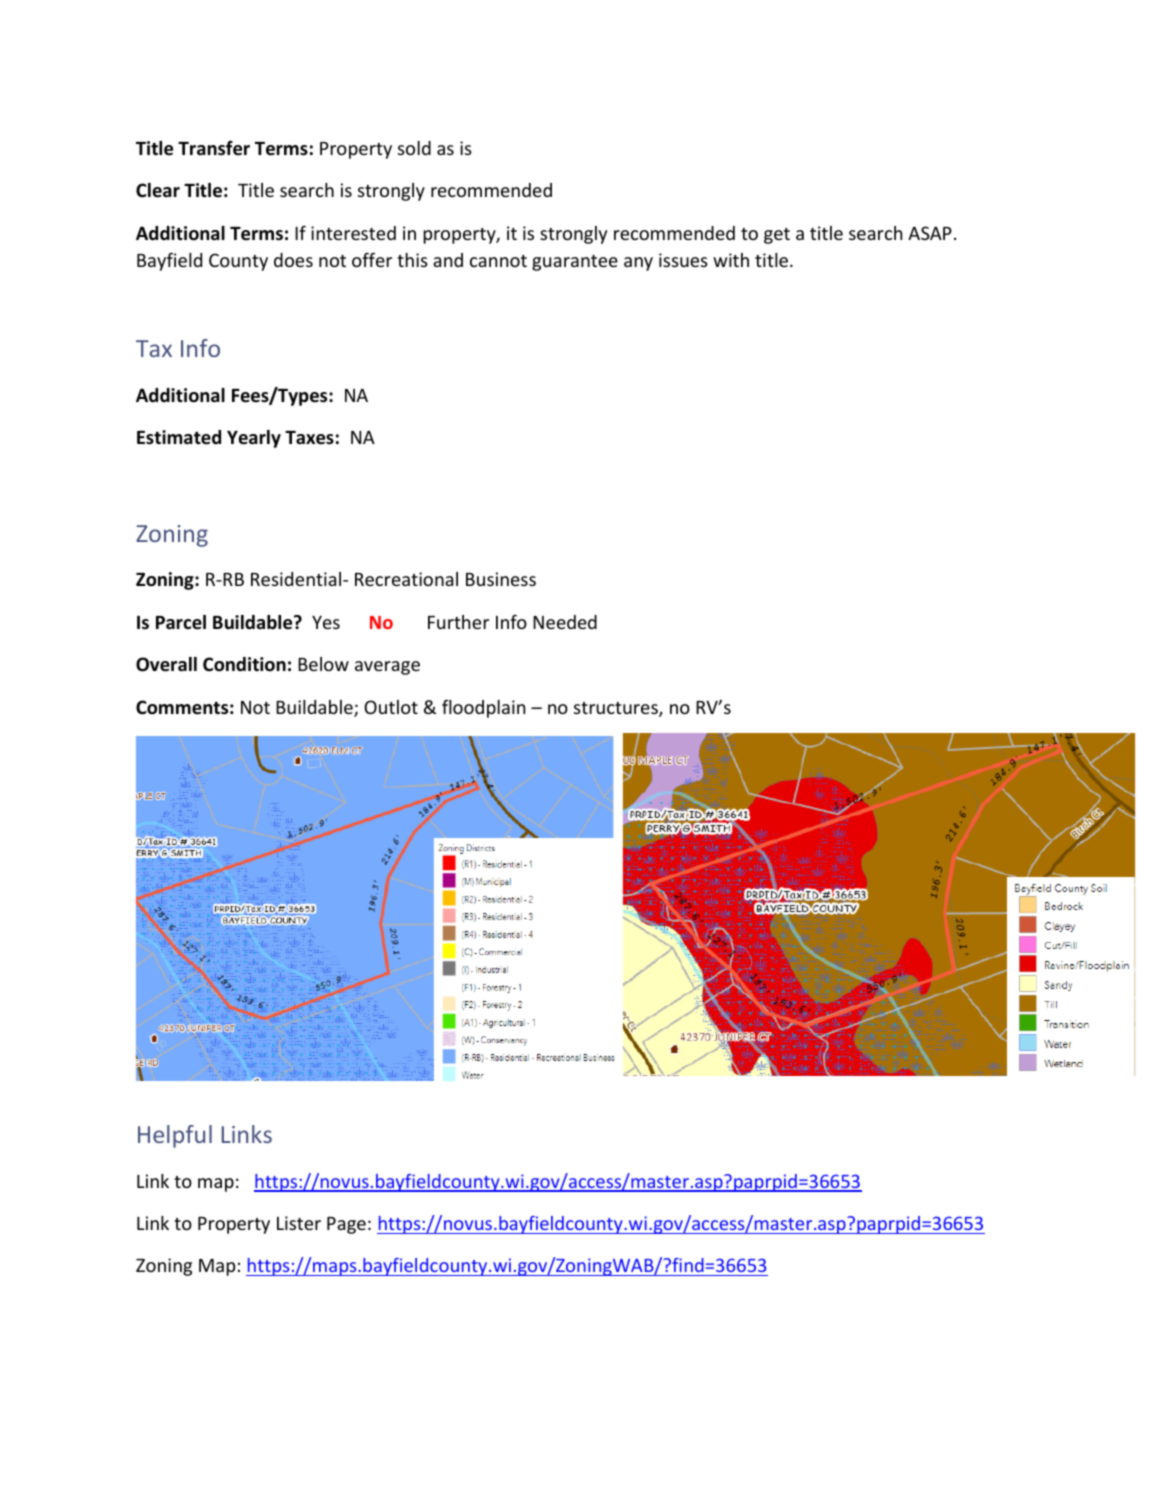 Image resolution: width=1154 pixels, height=1493 pixels. What do you see at coordinates (299, 1223) in the page?
I see `Lister` at bounding box center [299, 1223].
